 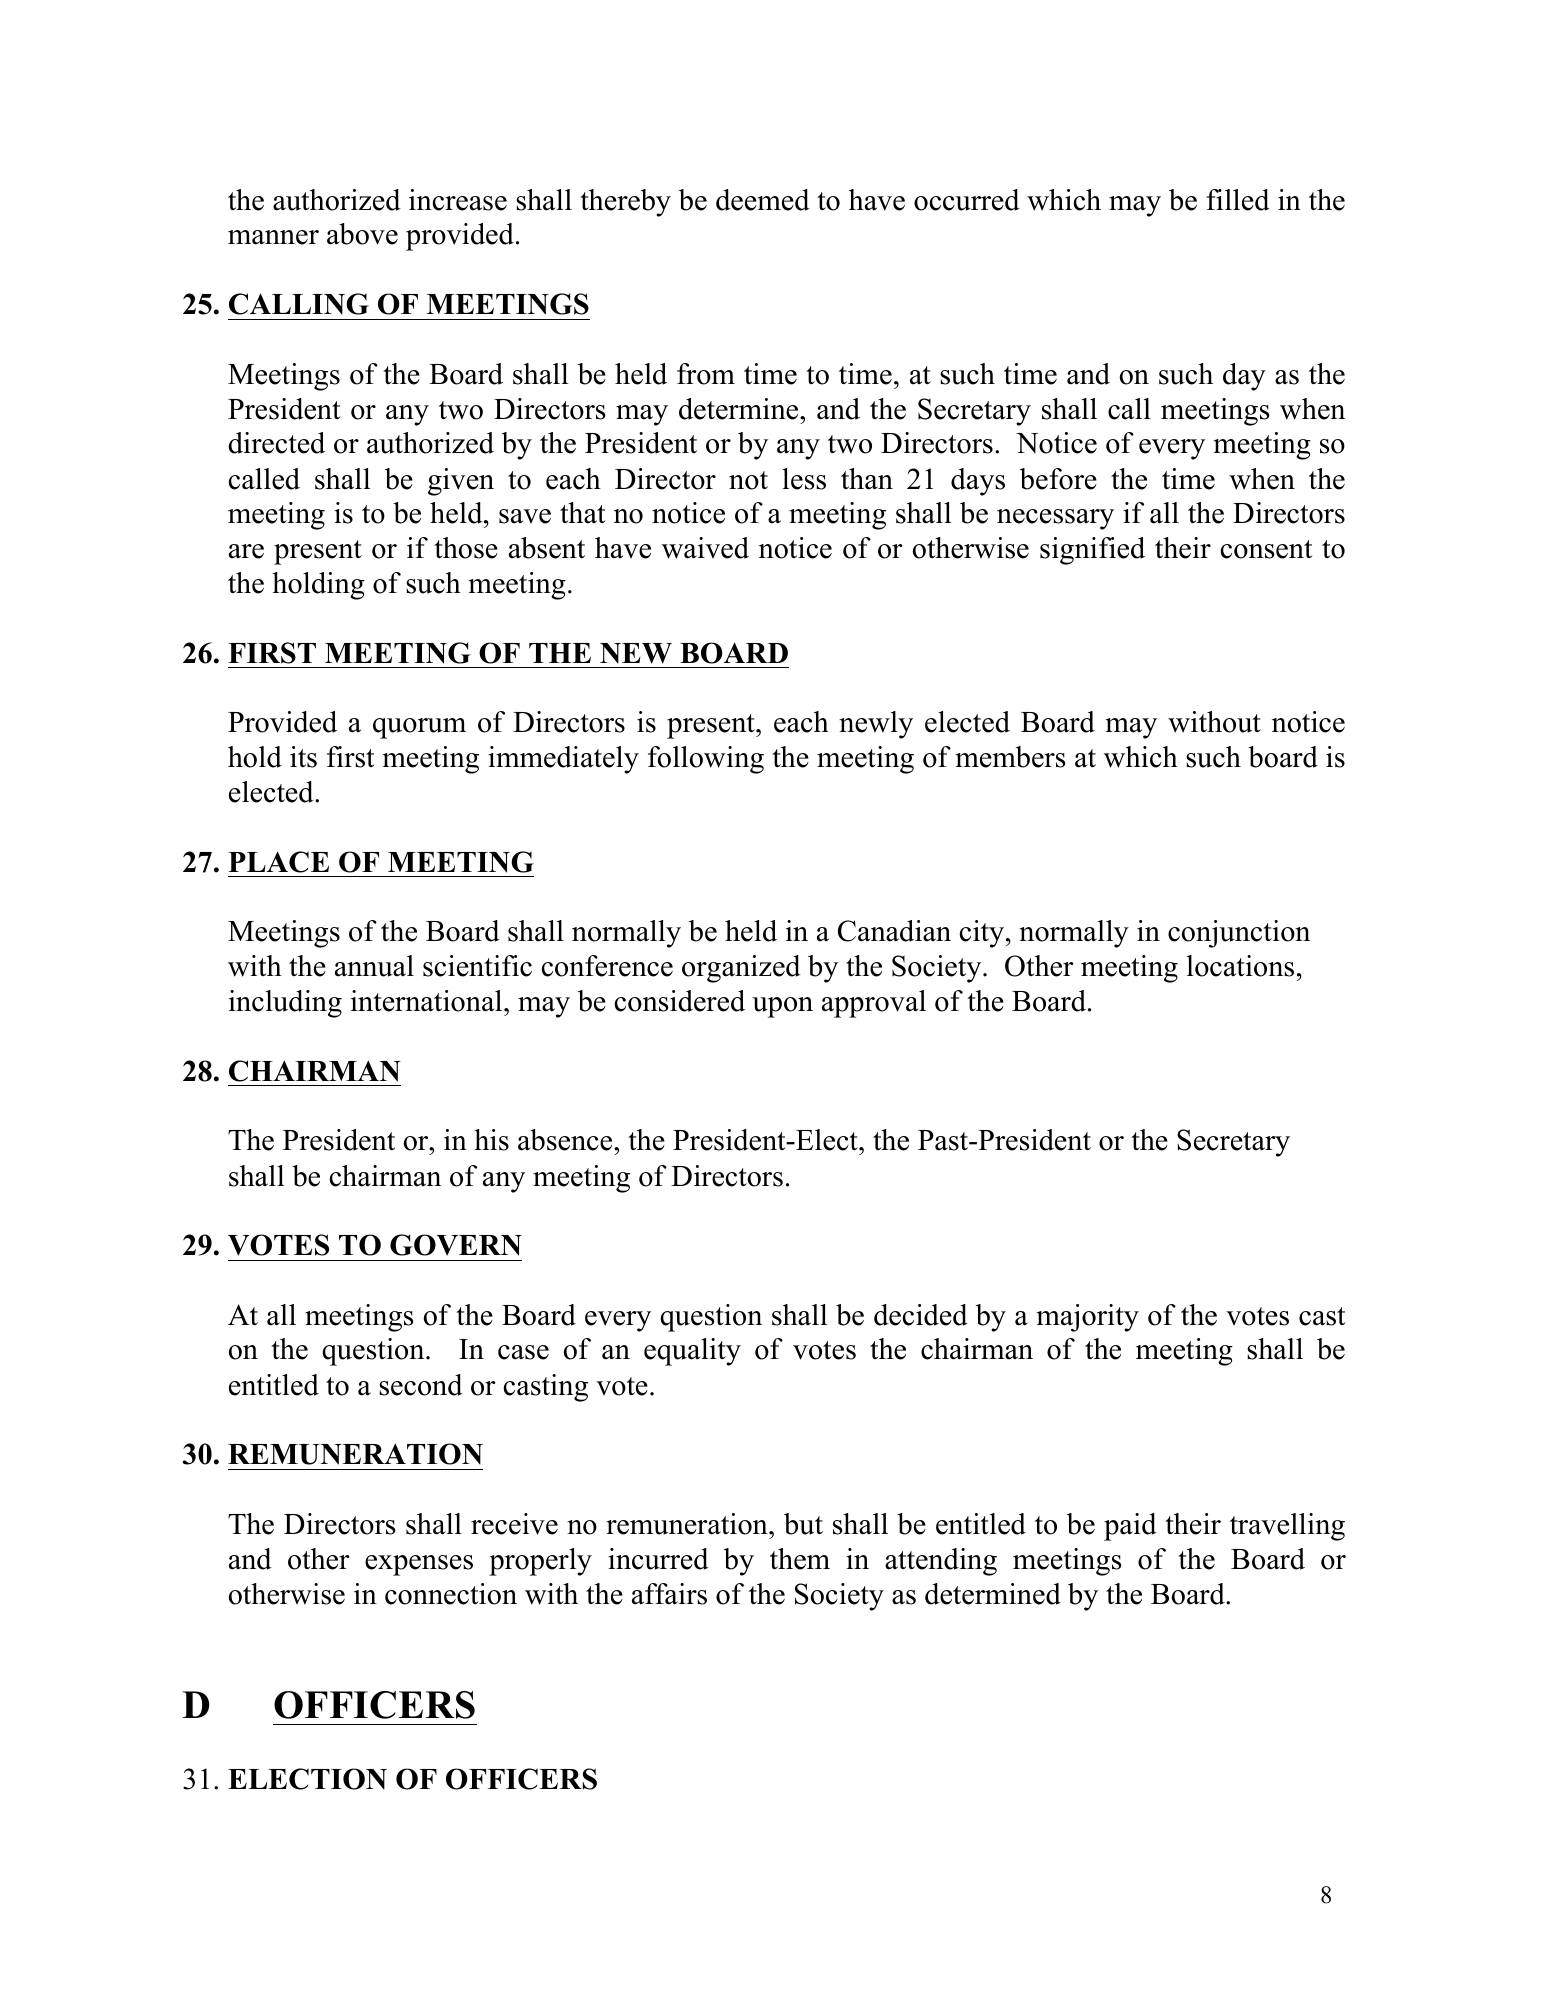 I want to click on above, so click(x=362, y=234).
